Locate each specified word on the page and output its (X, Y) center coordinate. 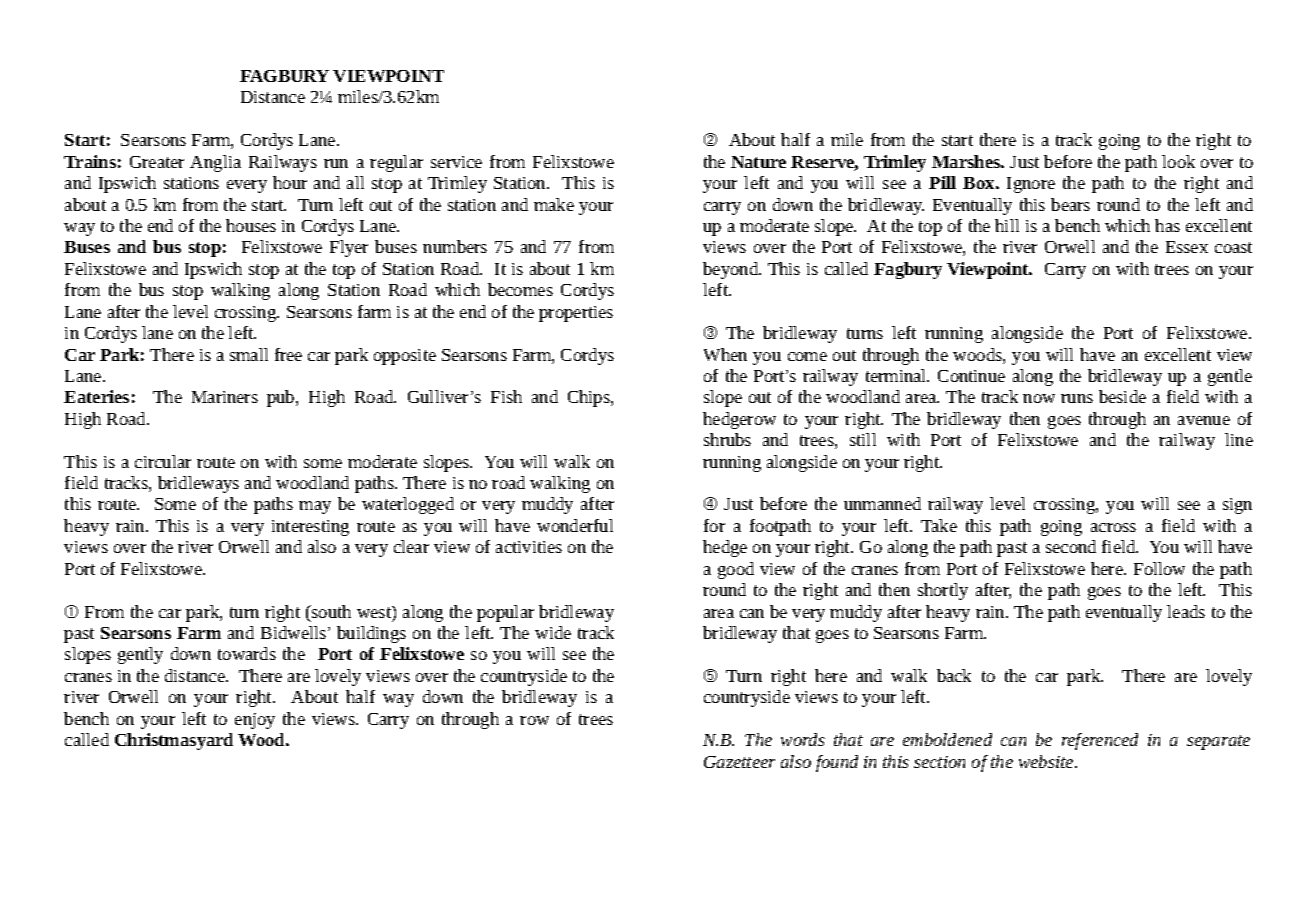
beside (1122, 396)
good (736, 570)
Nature (758, 162)
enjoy (255, 721)
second (1071, 546)
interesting (310, 528)
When (725, 354)
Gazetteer (739, 762)
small (249, 354)
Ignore (1031, 185)
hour (290, 182)
